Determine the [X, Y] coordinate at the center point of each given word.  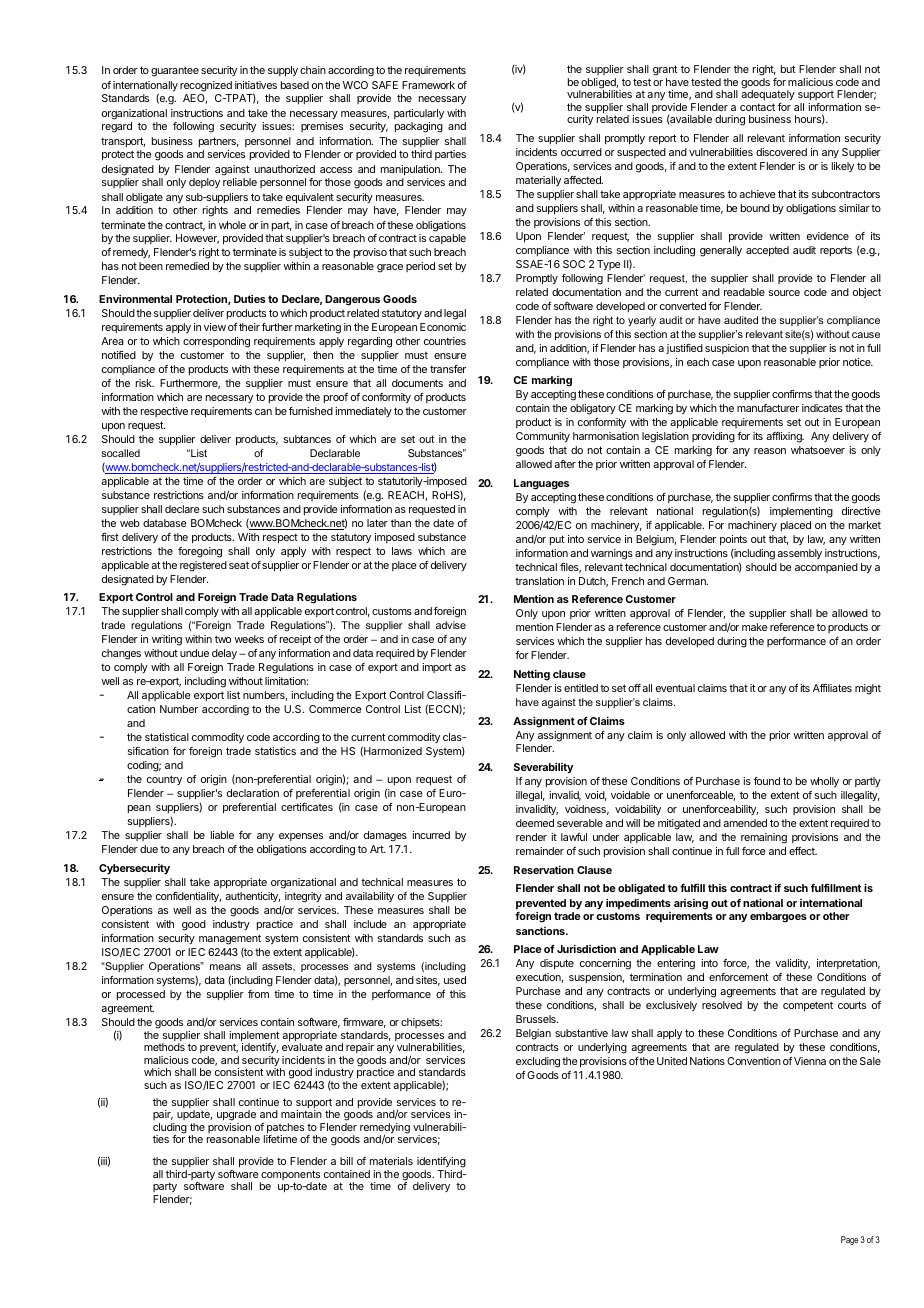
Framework [428, 85]
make [754, 627]
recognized [206, 86]
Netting [532, 675]
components [290, 1176]
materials [391, 1161]
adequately [768, 97]
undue [194, 653]
